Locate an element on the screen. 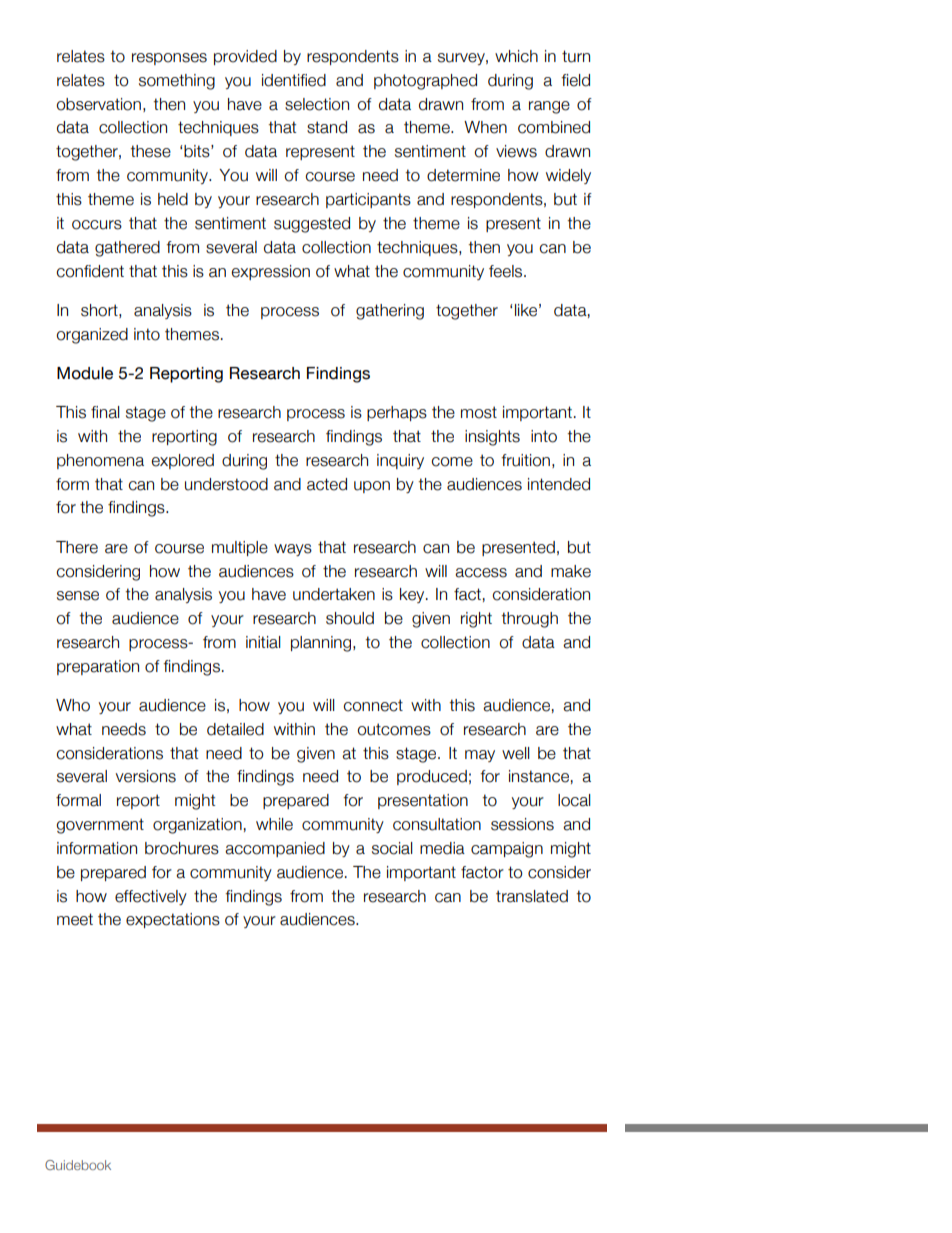  through is located at coordinates (529, 620).
